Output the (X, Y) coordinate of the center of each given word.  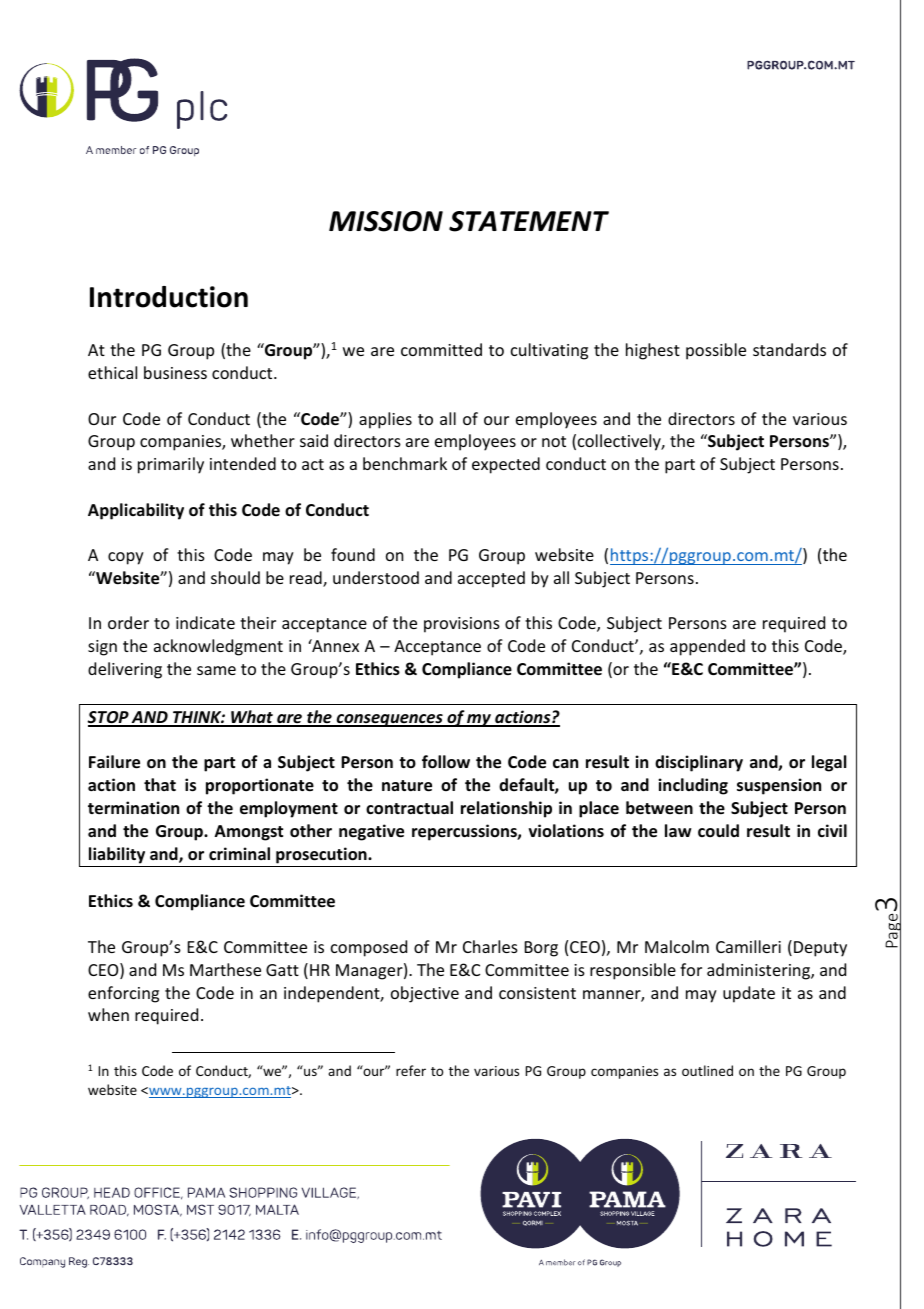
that (160, 784)
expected (506, 465)
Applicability (136, 511)
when (108, 1014)
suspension (779, 786)
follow (446, 762)
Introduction (169, 297)
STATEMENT (529, 221)
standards (789, 349)
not (554, 441)
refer (411, 1070)
